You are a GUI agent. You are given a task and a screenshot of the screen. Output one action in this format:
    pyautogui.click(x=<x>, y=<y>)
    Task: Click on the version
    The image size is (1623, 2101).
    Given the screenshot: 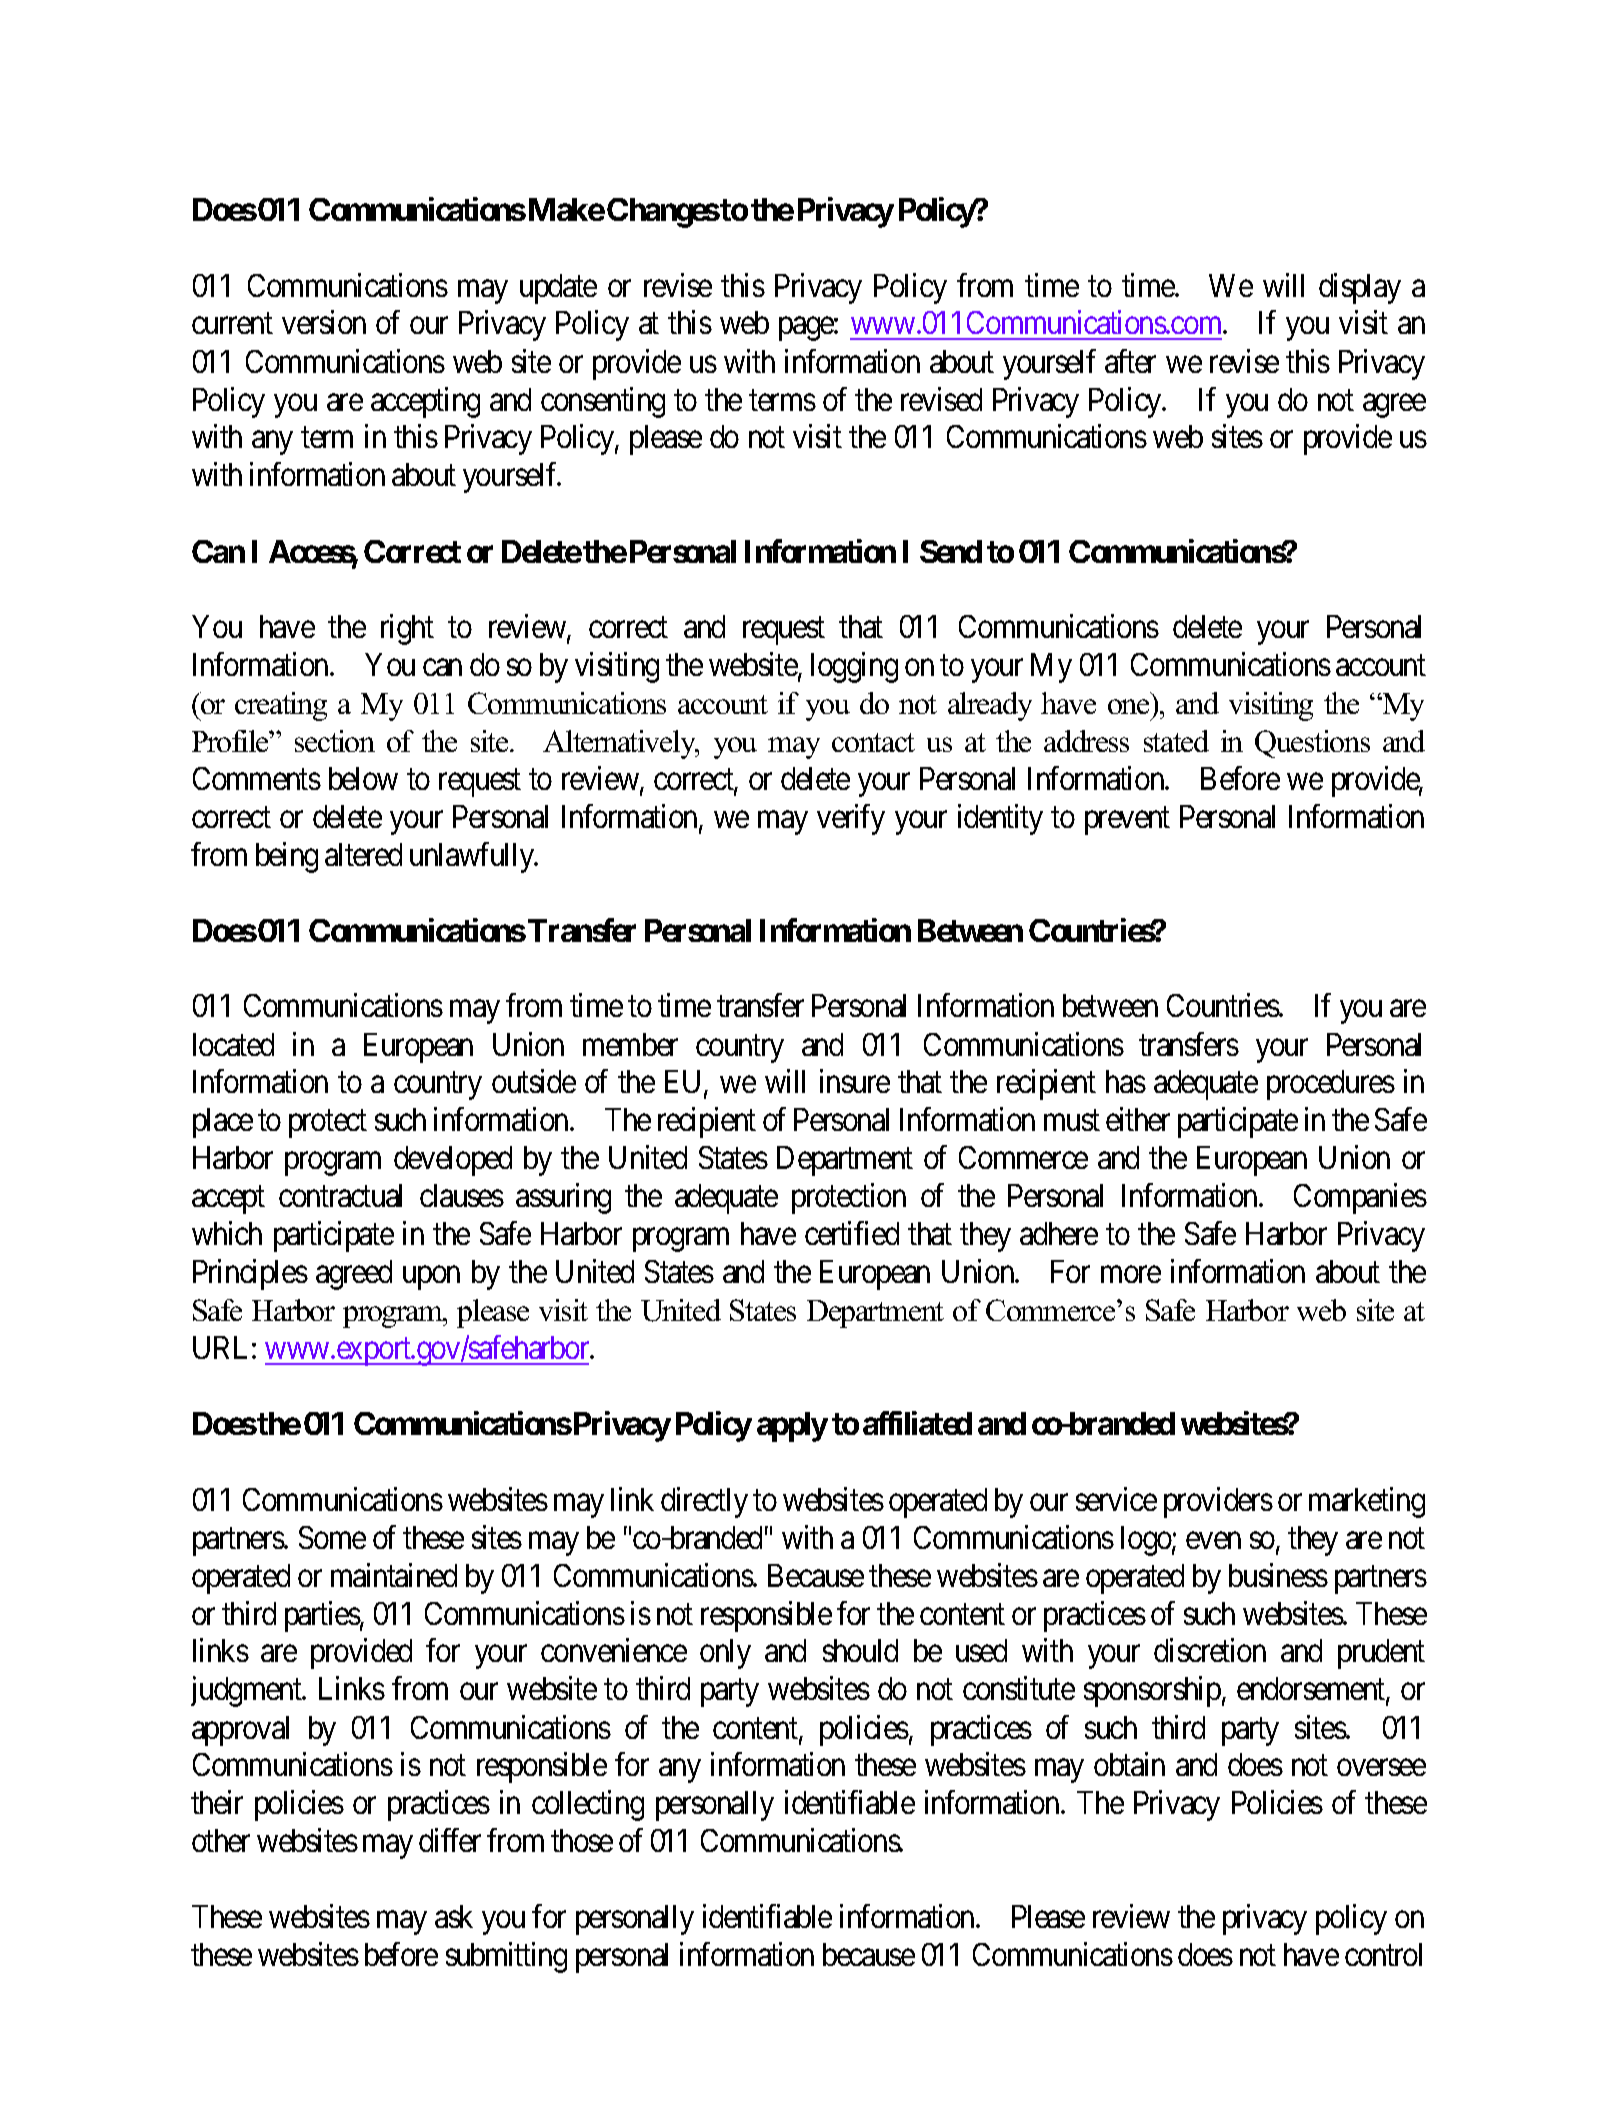 What is the action you would take?
    pyautogui.click(x=324, y=322)
